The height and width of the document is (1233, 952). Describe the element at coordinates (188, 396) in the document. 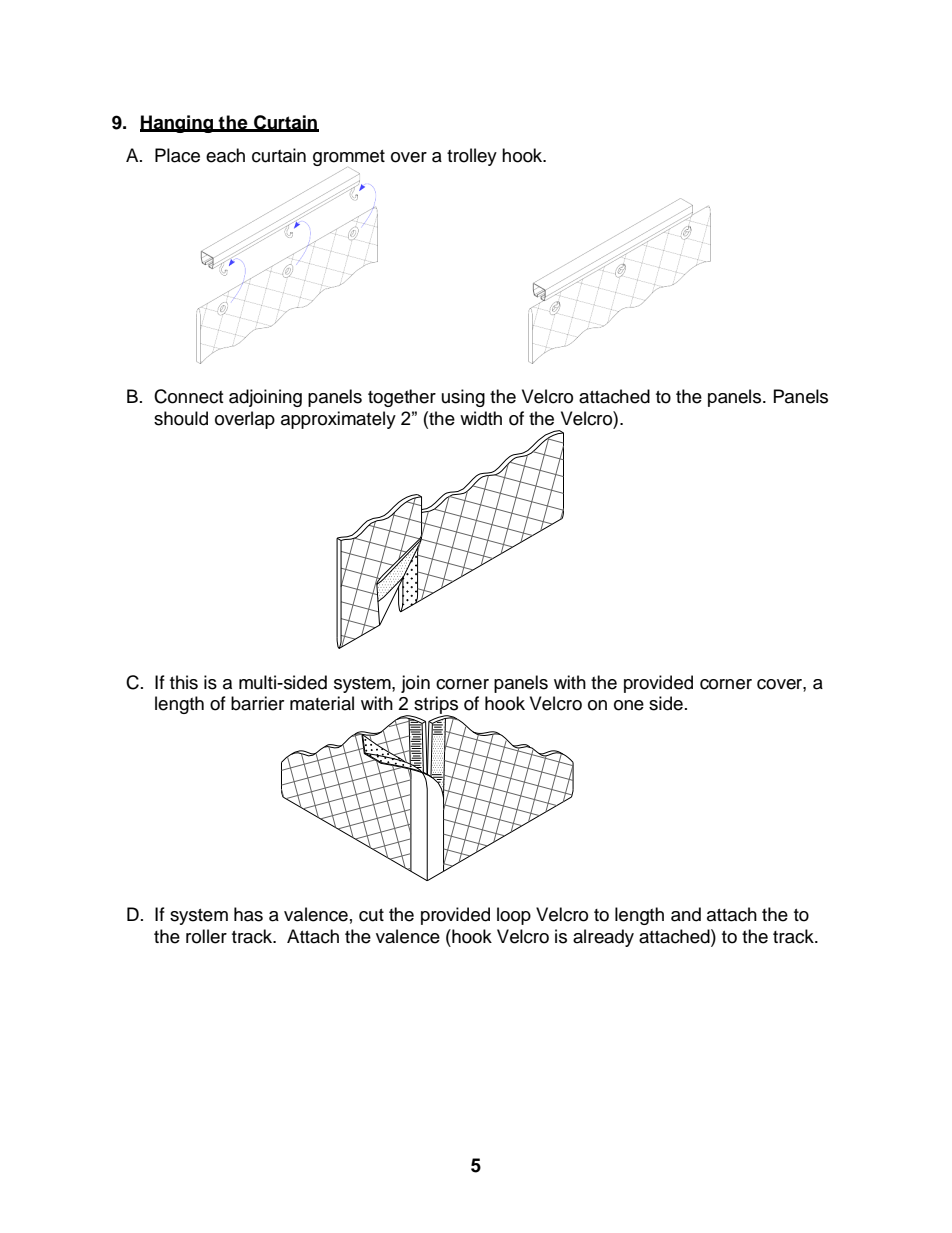

I see `Connect` at that location.
